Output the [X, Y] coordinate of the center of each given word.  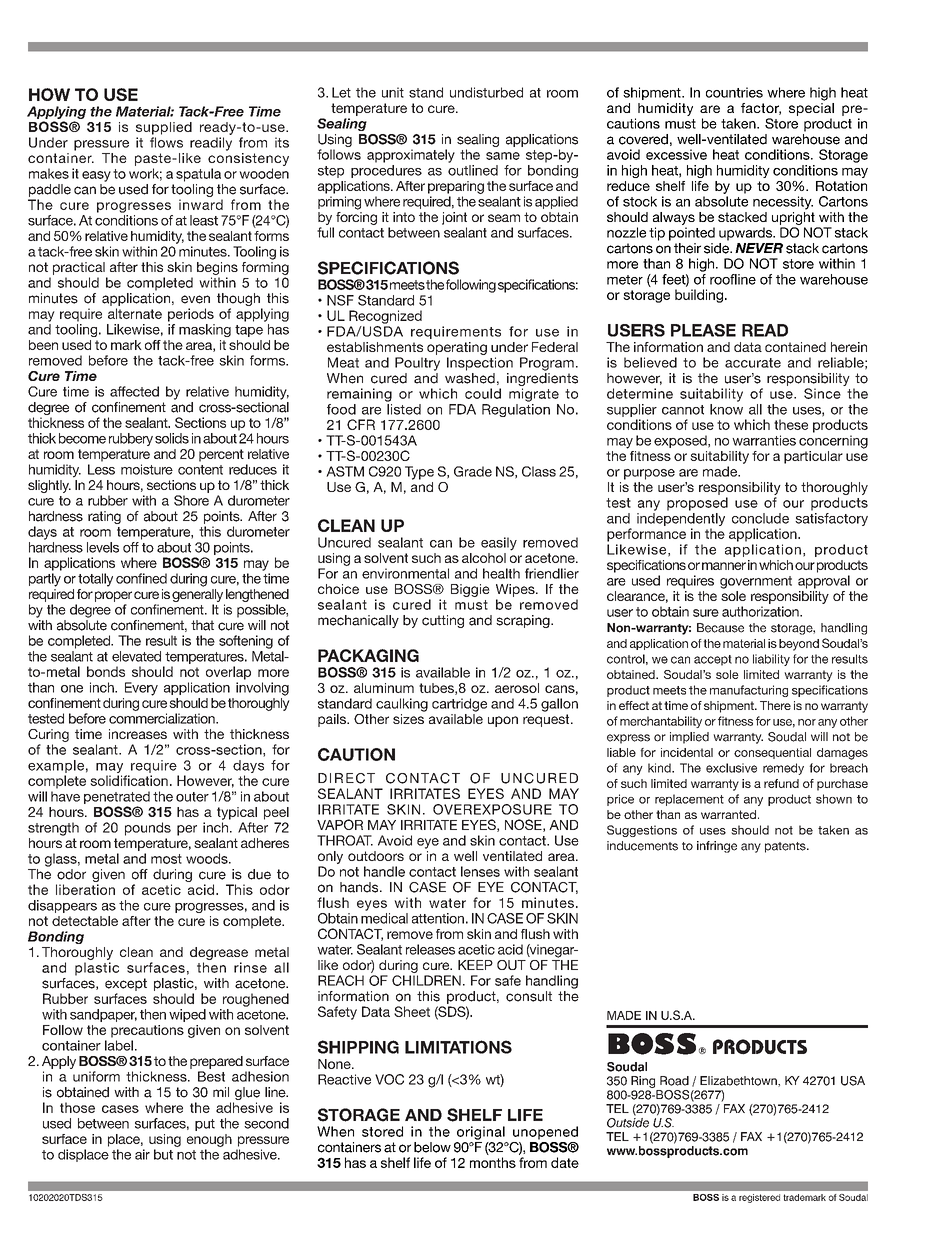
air [142, 1154]
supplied [164, 128]
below [432, 1147]
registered [759, 1198]
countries [734, 92]
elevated [136, 656]
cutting [443, 621]
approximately [411, 156]
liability [771, 660]
